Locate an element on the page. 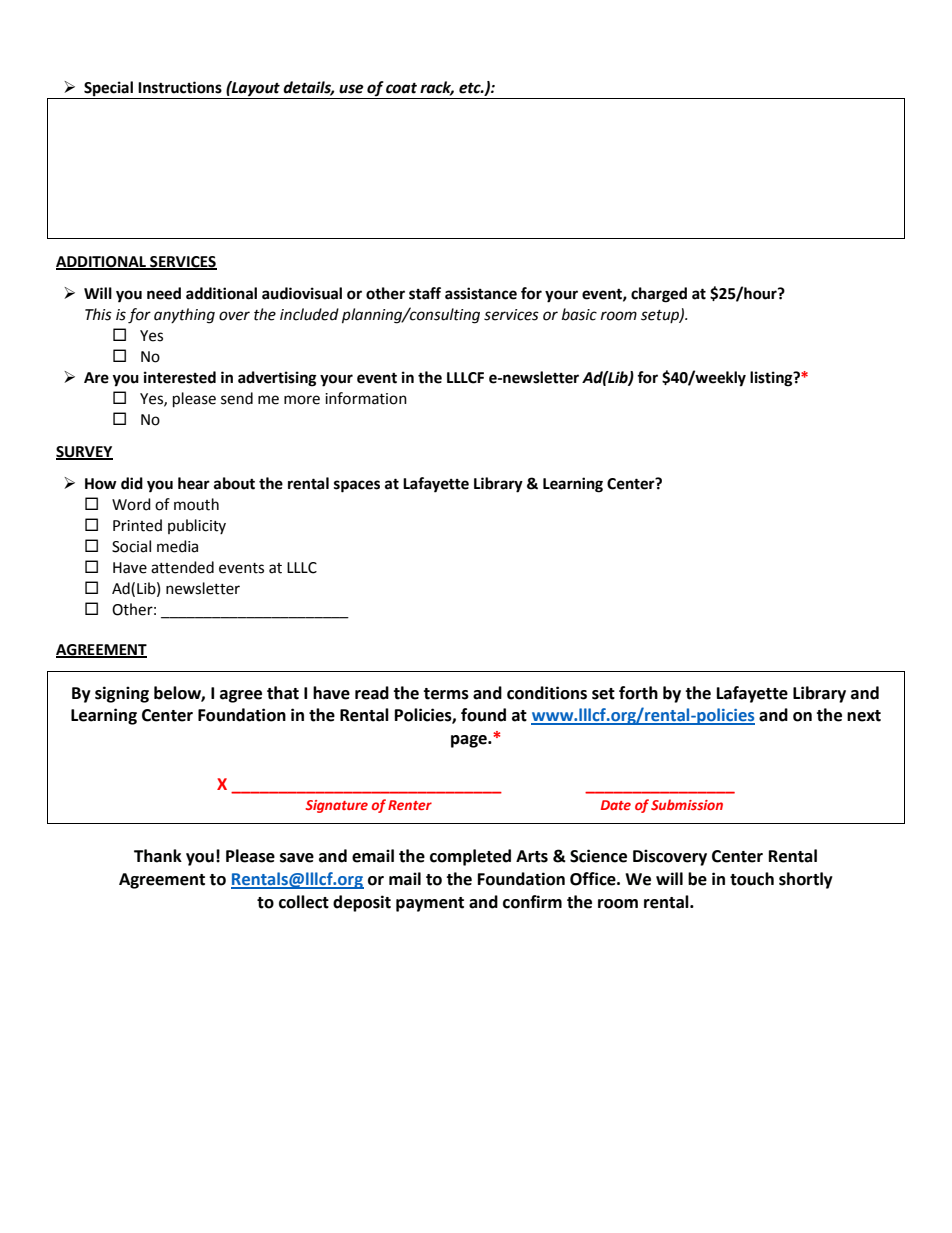  assistance is located at coordinates (481, 293).
